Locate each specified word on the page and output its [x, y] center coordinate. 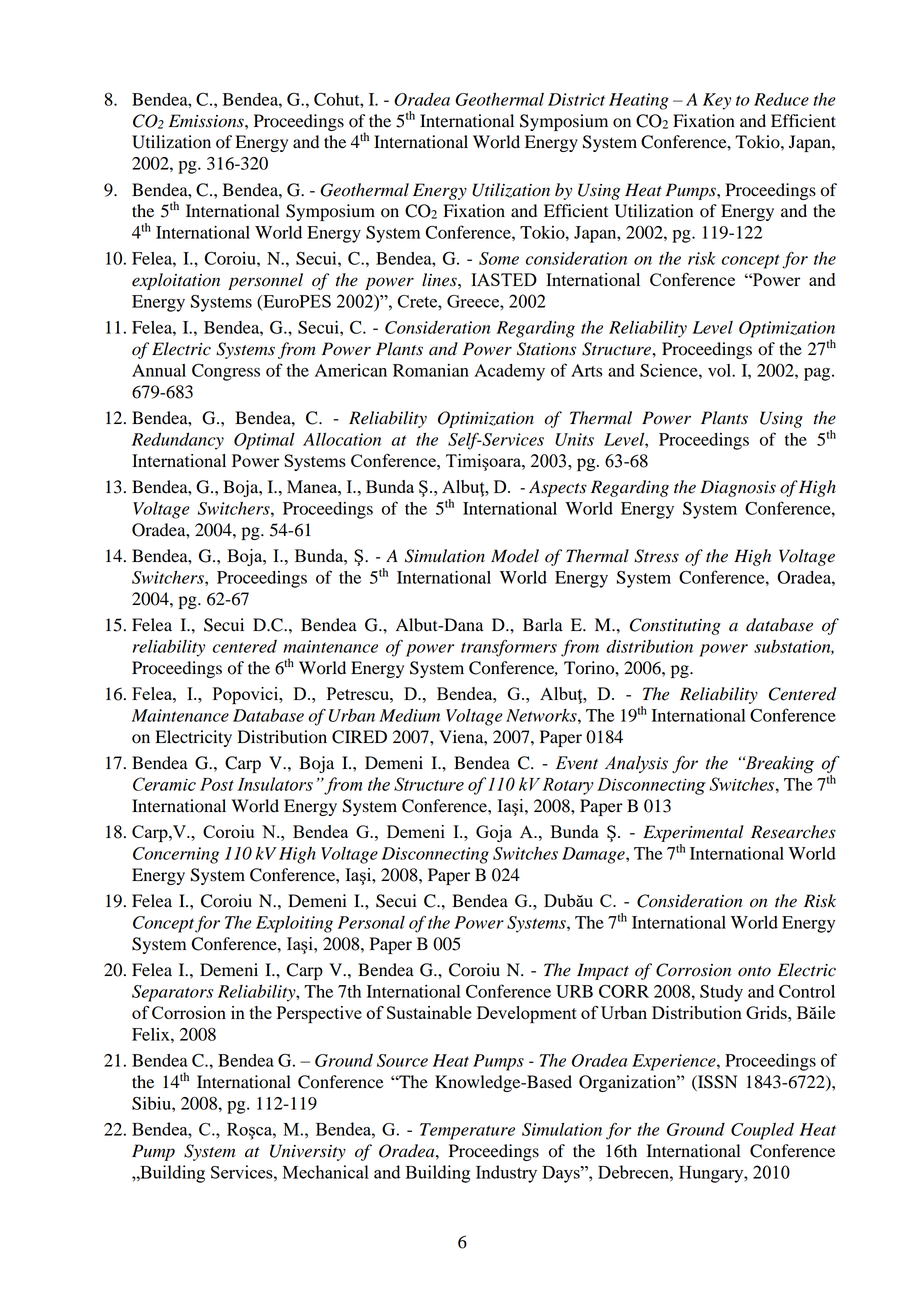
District [576, 99]
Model [515, 556]
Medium [409, 715]
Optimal [264, 441]
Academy [509, 372]
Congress [226, 372]
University [308, 1152]
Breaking [778, 765]
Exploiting [294, 924]
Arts [586, 370]
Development [527, 1014]
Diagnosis [738, 488]
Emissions [207, 121]
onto [754, 971]
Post [217, 784]
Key [717, 101]
